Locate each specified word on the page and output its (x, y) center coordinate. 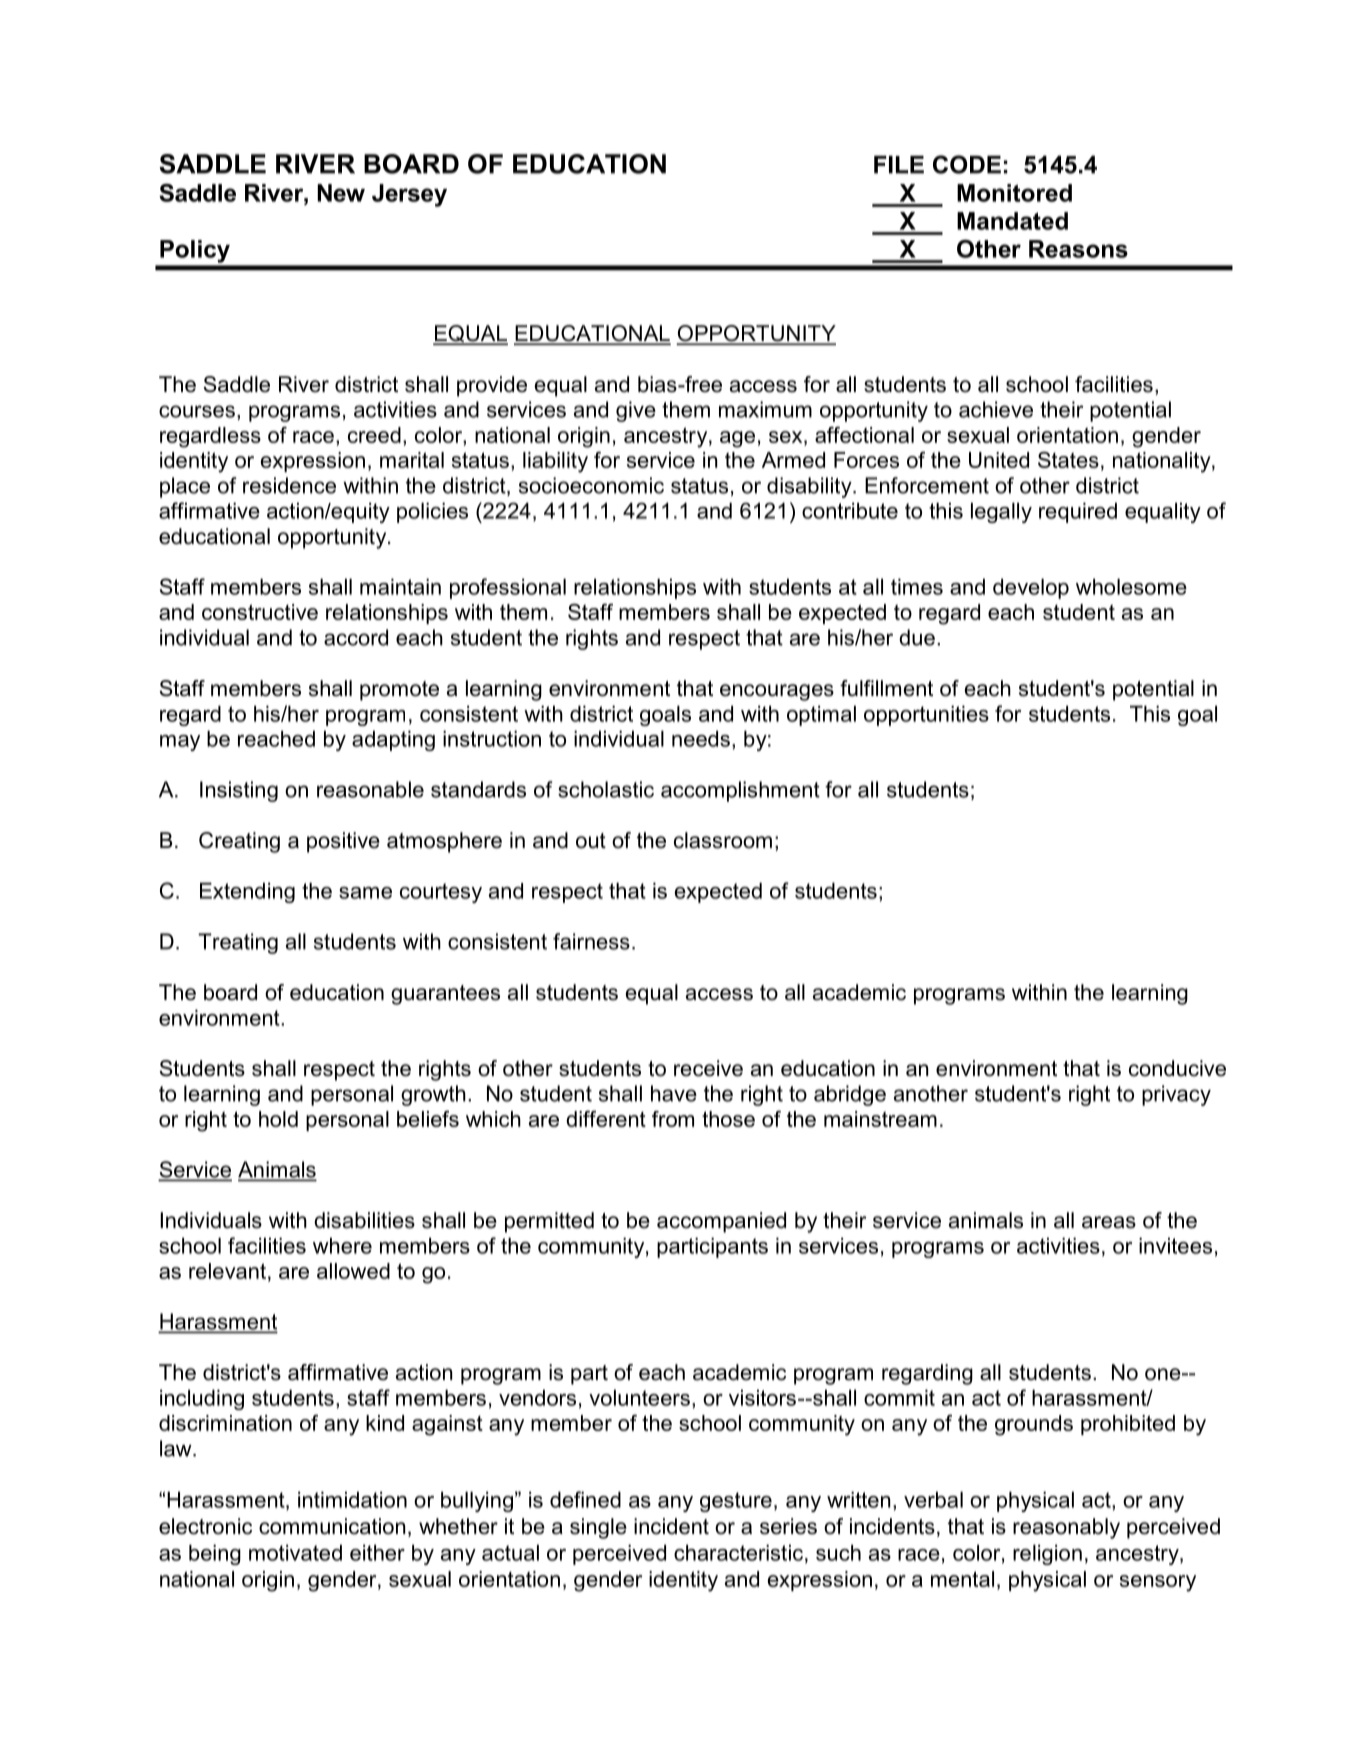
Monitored (1014, 193)
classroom (723, 840)
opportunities (926, 715)
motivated (295, 1552)
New (341, 193)
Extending (247, 892)
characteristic (738, 1552)
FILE (899, 165)
